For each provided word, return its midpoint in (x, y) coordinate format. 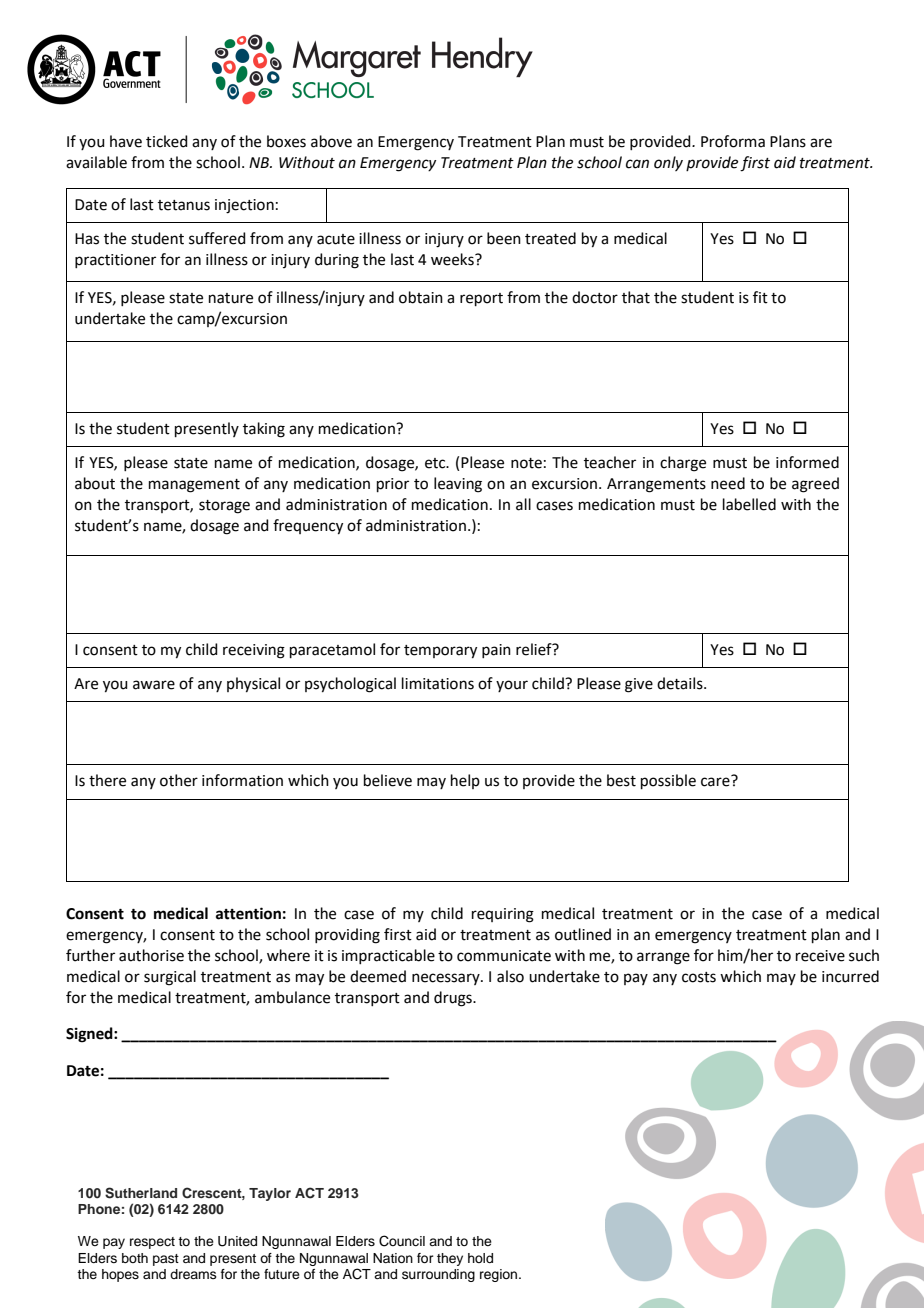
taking (264, 430)
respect (152, 1243)
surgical (170, 978)
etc (436, 463)
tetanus (184, 205)
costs (699, 977)
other (179, 780)
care (716, 781)
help (465, 781)
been (504, 238)
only (668, 163)
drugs (454, 999)
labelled (749, 504)
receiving (254, 651)
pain (496, 651)
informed (807, 462)
